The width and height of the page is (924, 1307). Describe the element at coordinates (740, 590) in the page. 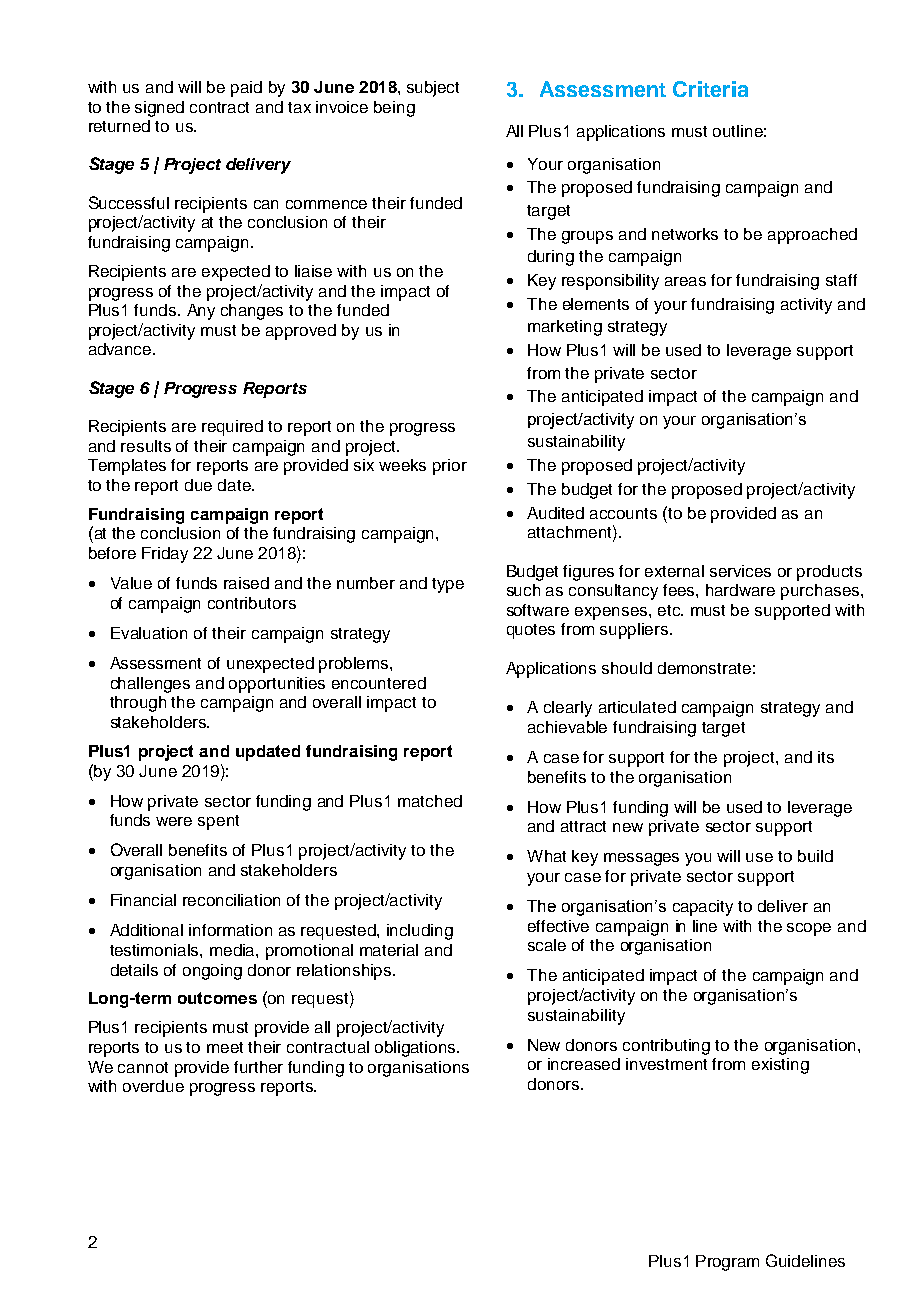

I see `hardware` at that location.
